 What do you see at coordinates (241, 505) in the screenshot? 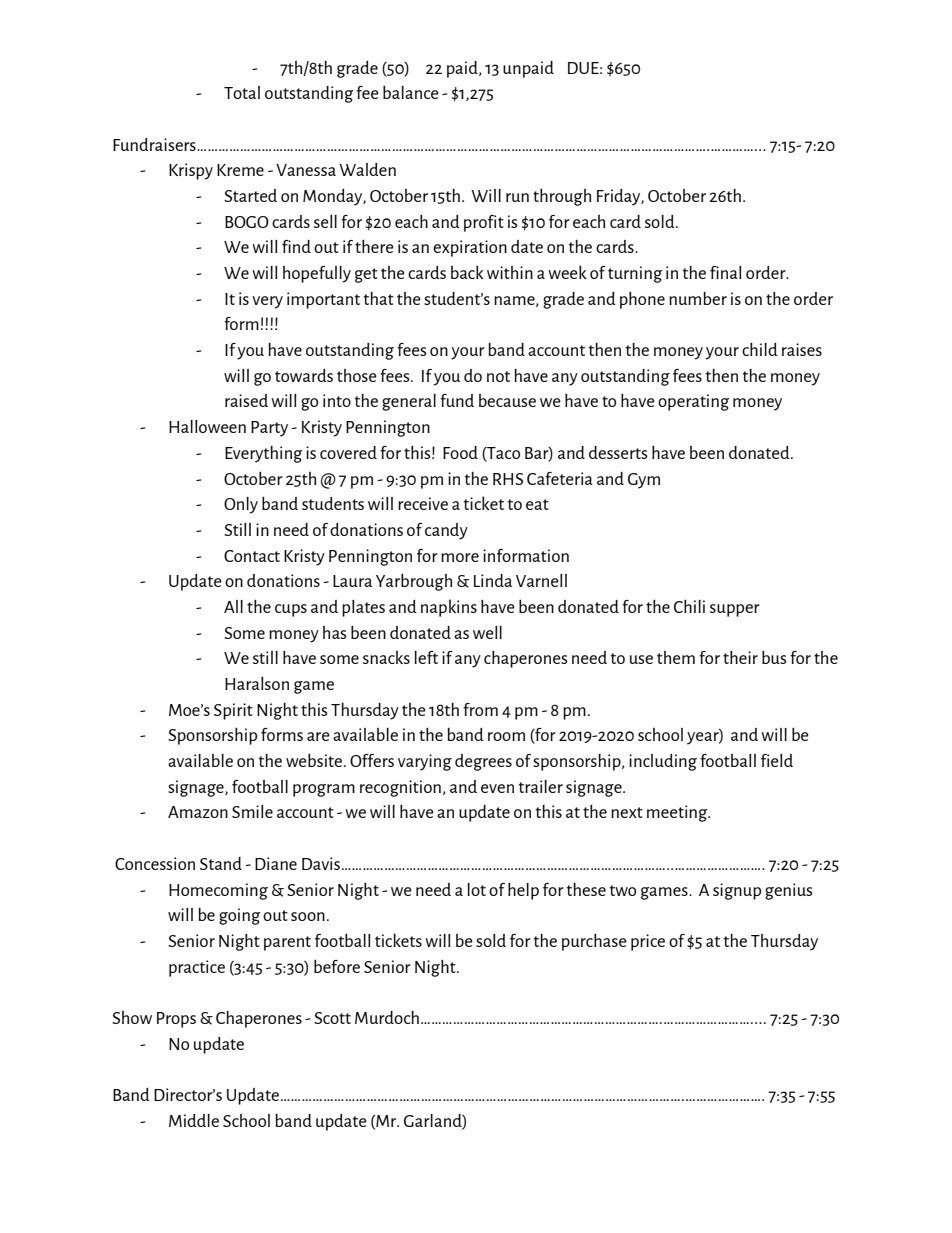
I see `Only` at bounding box center [241, 505].
